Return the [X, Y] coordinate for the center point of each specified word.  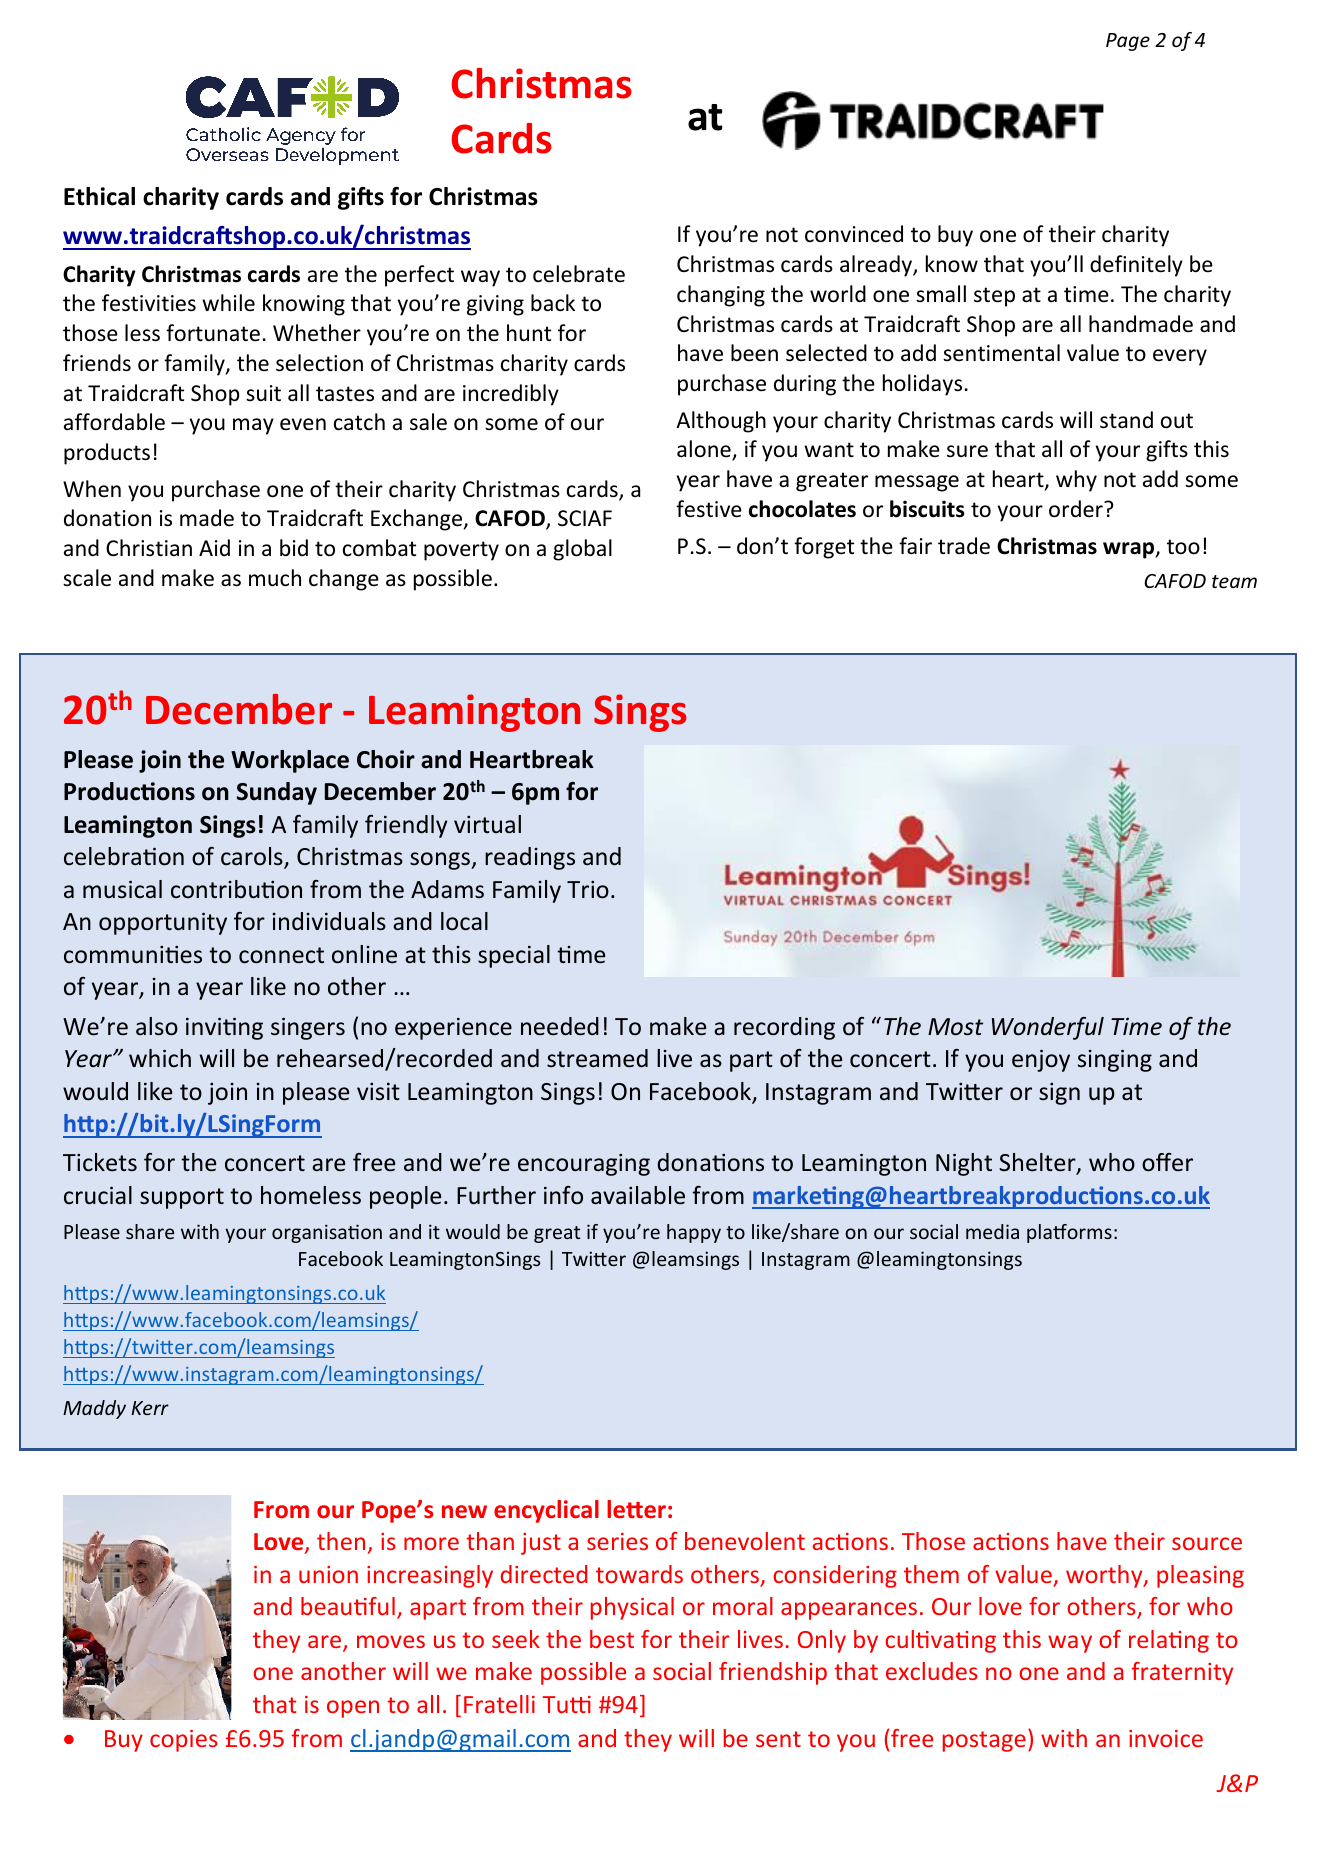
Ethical [99, 196]
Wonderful [1048, 1028]
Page [1128, 42]
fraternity [1182, 1673]
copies [184, 1741]
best [612, 1639]
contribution [236, 889]
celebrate [579, 274]
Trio [588, 890]
